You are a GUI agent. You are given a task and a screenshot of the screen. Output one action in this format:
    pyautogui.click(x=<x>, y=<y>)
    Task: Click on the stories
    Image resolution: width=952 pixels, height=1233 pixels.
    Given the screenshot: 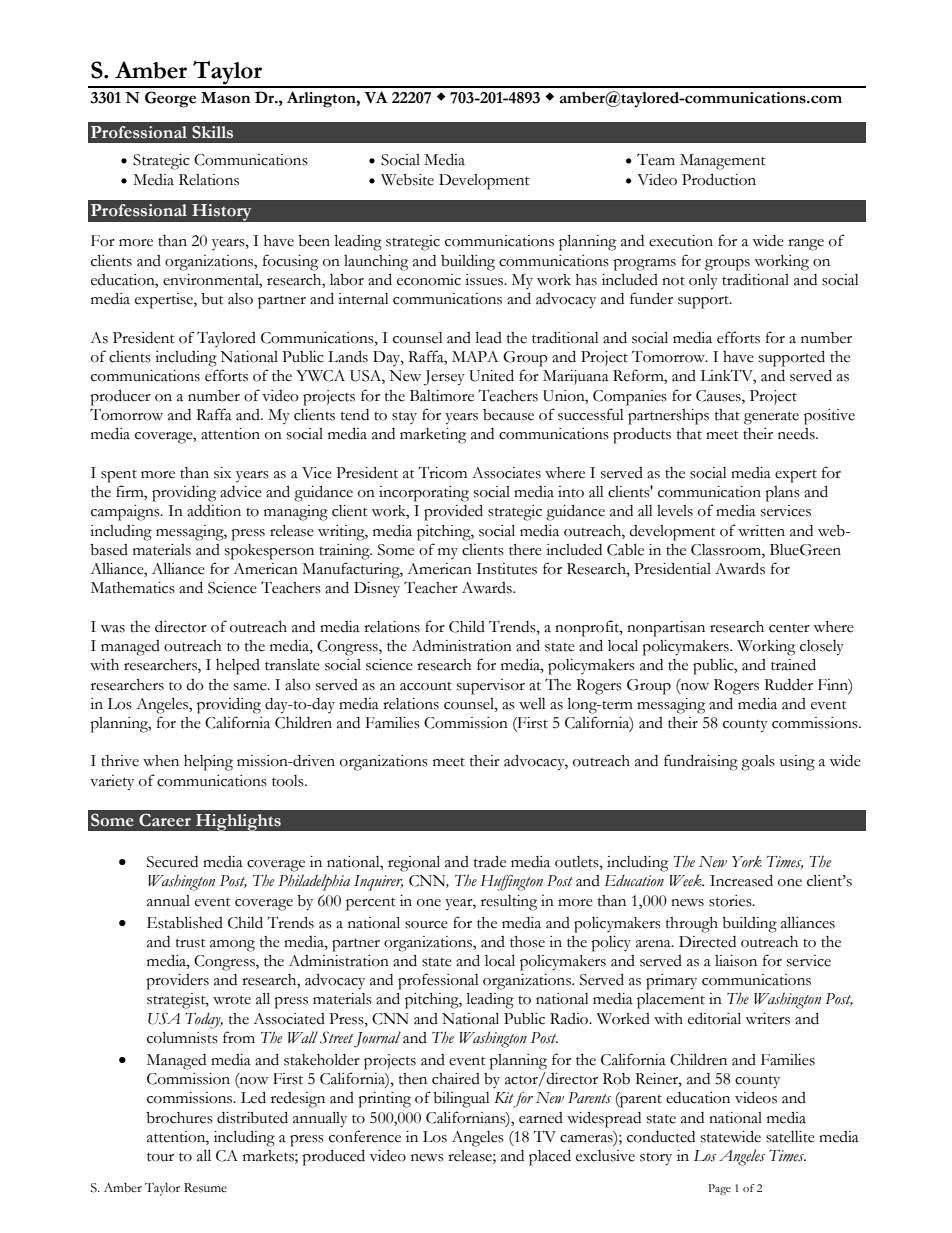 What is the action you would take?
    pyautogui.click(x=731, y=901)
